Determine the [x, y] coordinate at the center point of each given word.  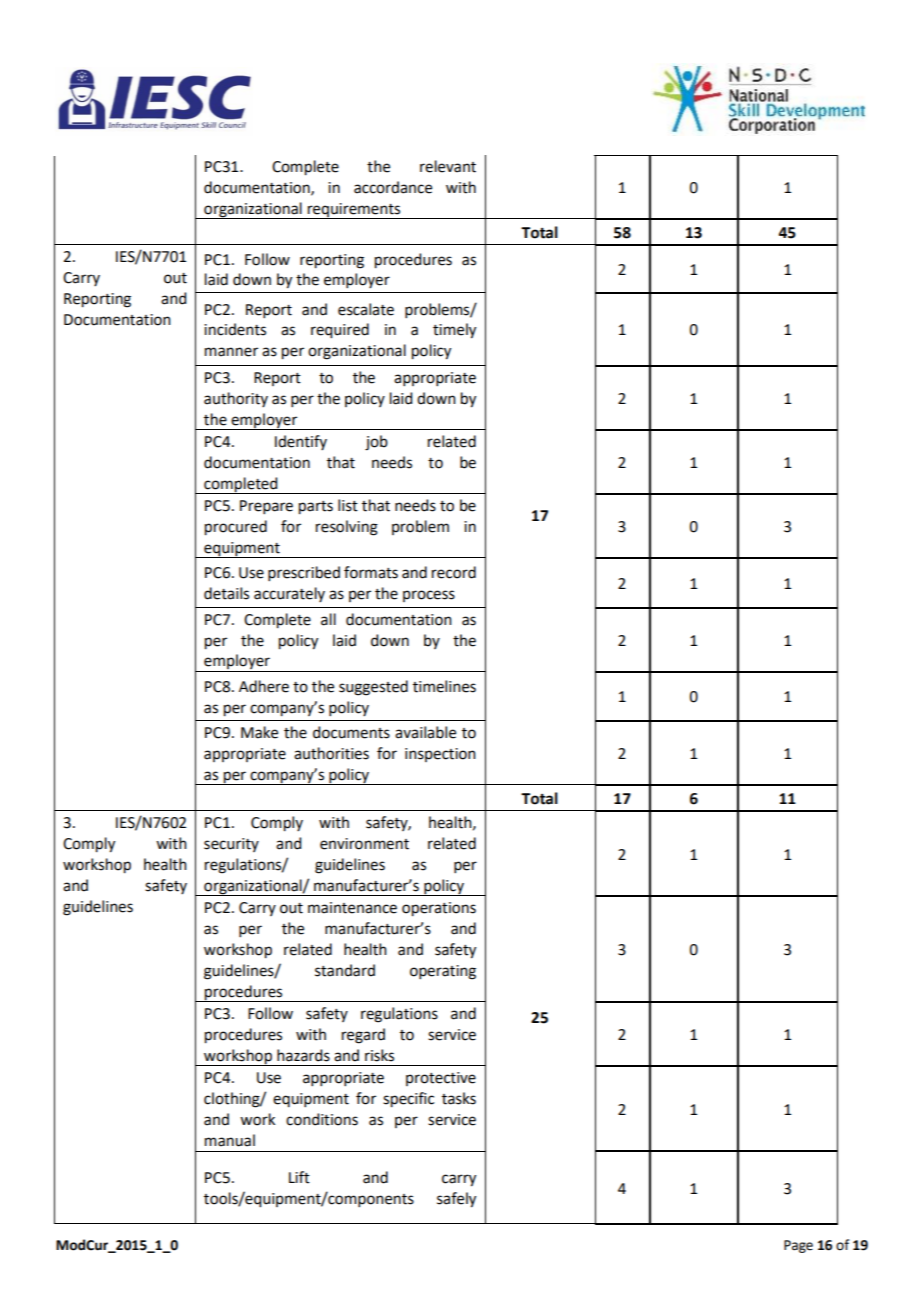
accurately [289, 594]
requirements [354, 211]
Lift [299, 1177]
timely [454, 331]
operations [439, 909]
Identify [301, 442]
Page [798, 1246]
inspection [440, 755]
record [454, 572]
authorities [331, 753]
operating [443, 972]
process [429, 596]
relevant [448, 166]
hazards [303, 1055]
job [376, 443]
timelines [444, 686]
